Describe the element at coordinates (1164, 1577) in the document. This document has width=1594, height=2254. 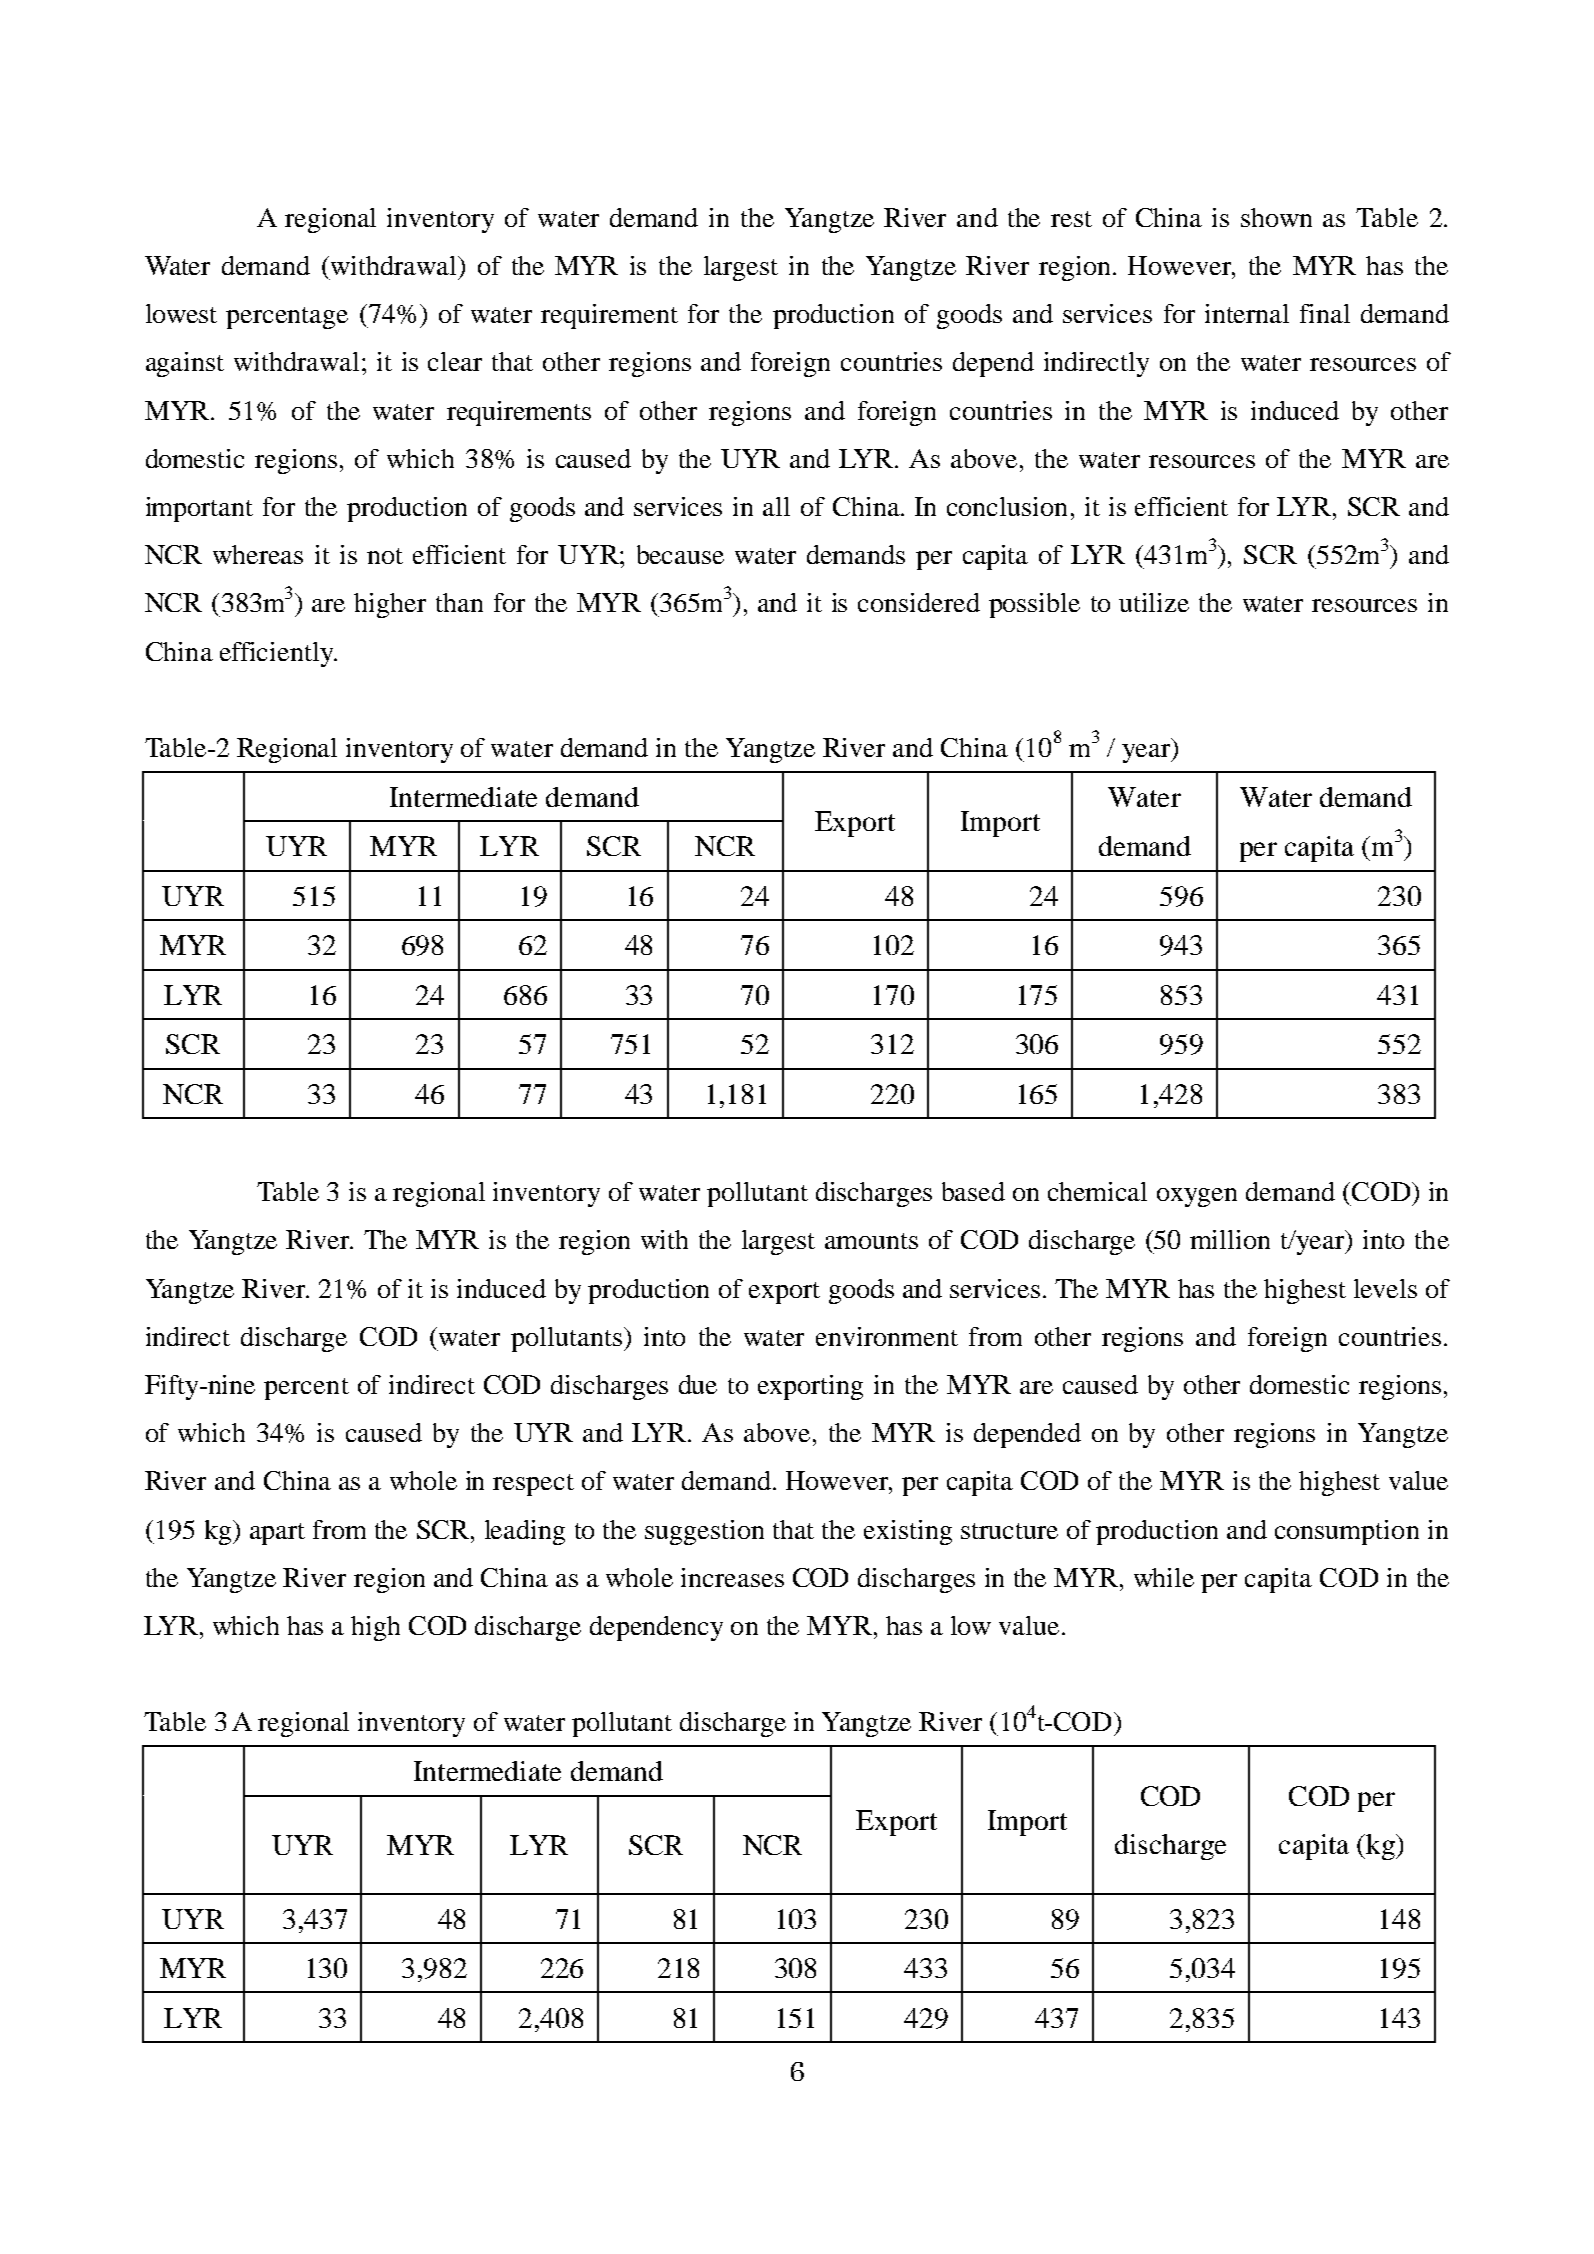
I see `while` at that location.
